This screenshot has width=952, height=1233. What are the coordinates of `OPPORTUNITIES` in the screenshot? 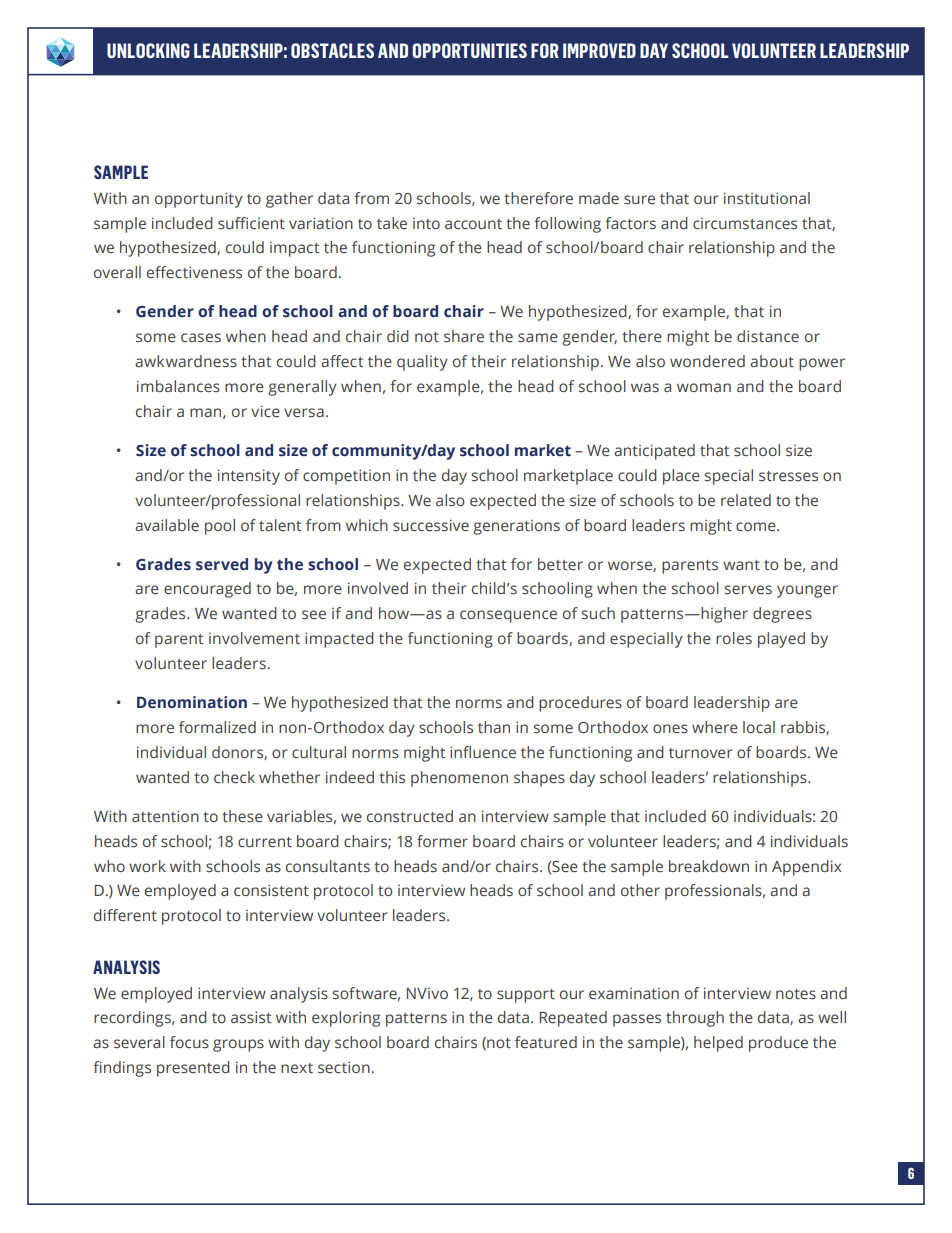 It's located at (469, 50).
